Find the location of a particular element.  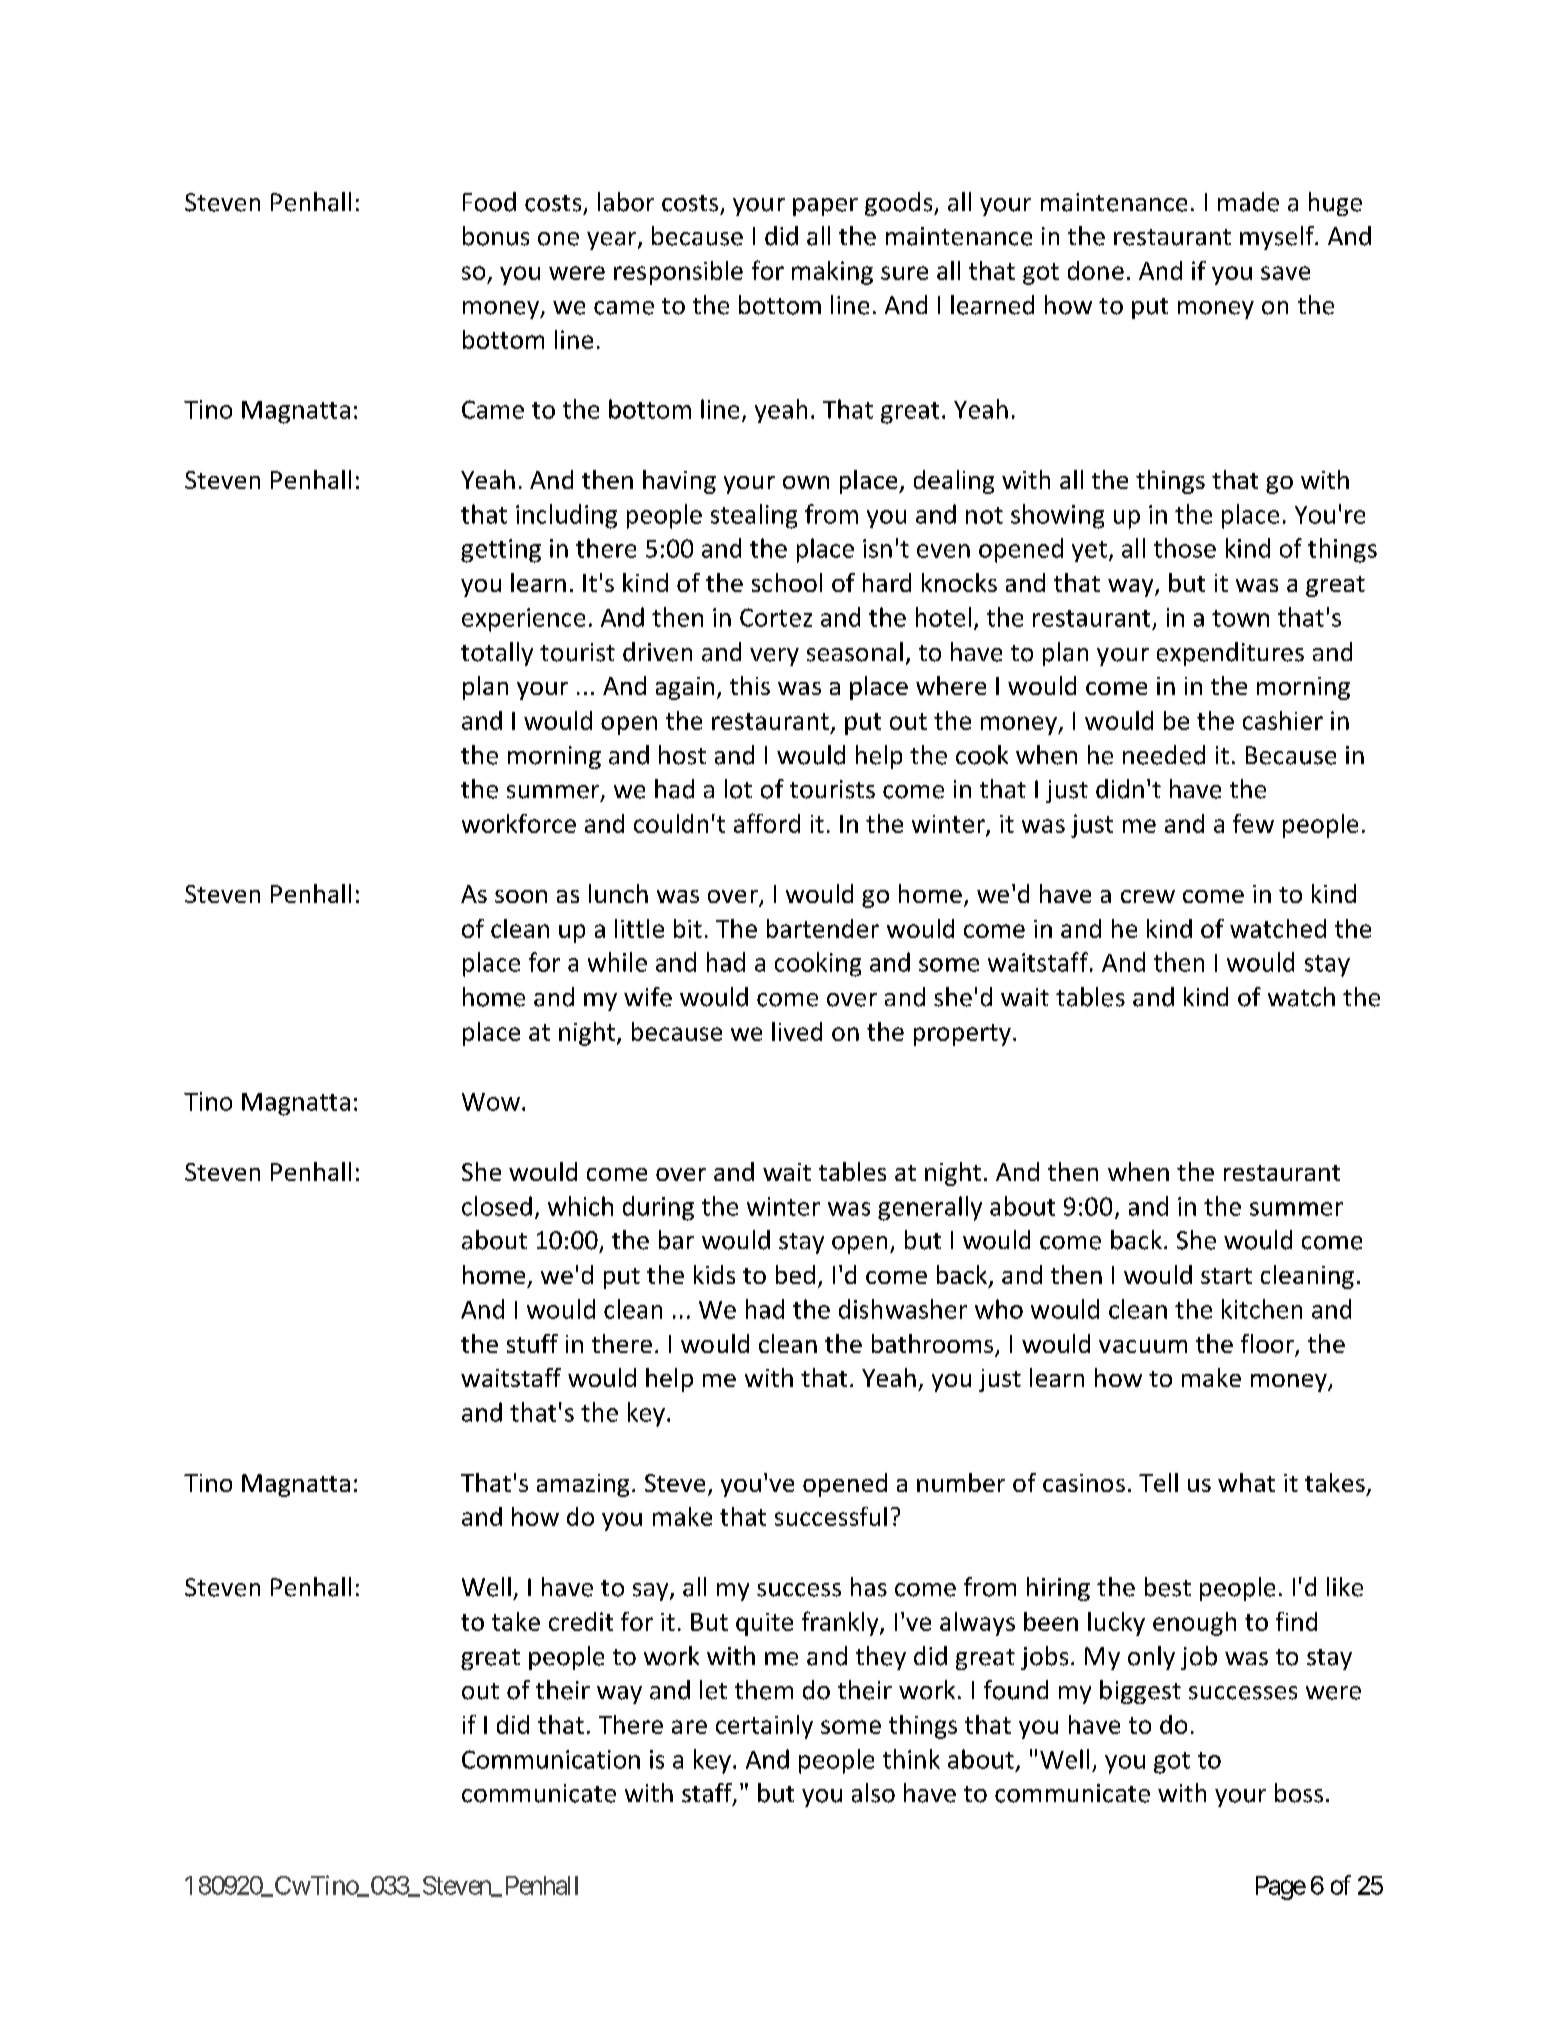

year is located at coordinates (613, 241).
